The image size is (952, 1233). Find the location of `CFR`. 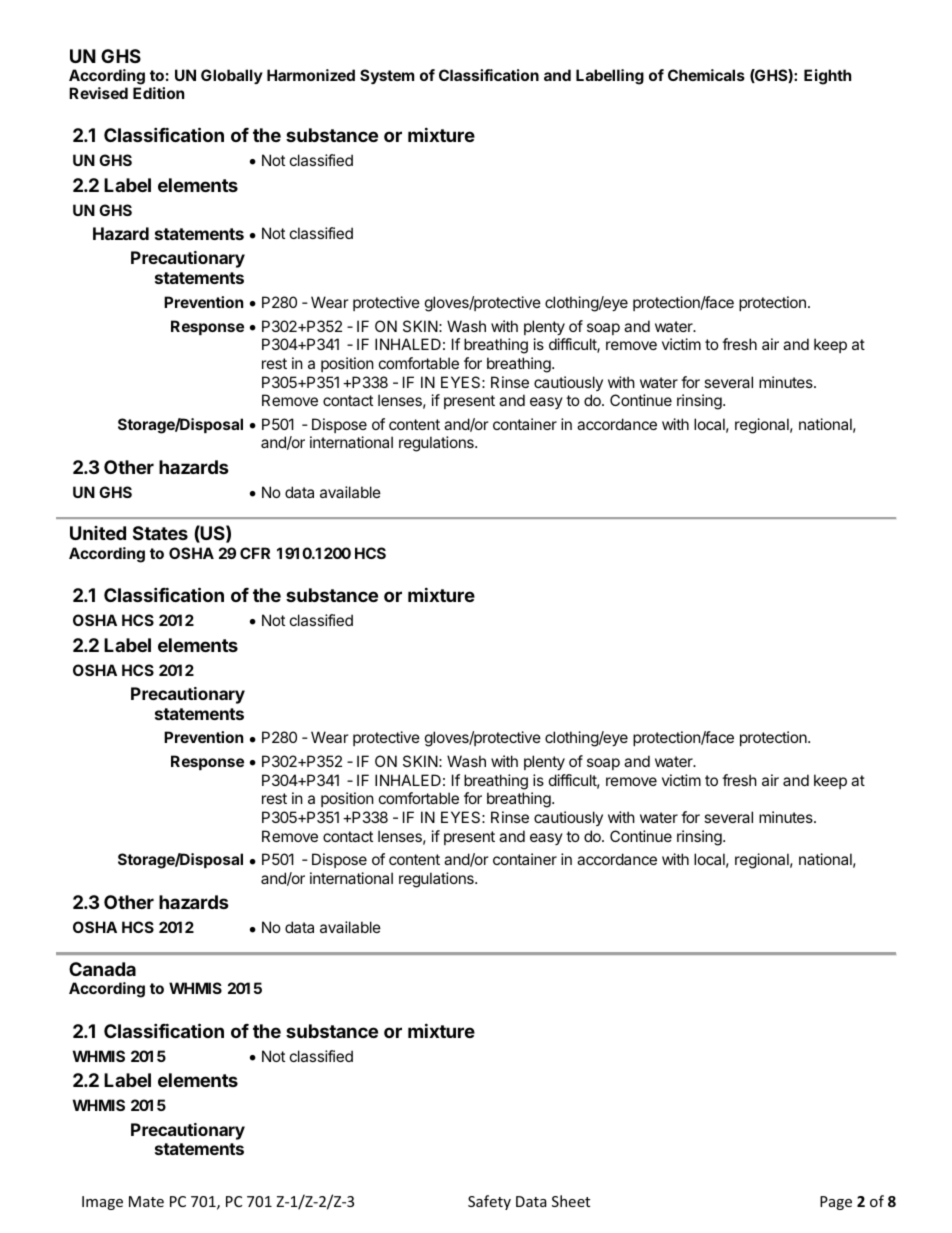

CFR is located at coordinates (255, 553).
